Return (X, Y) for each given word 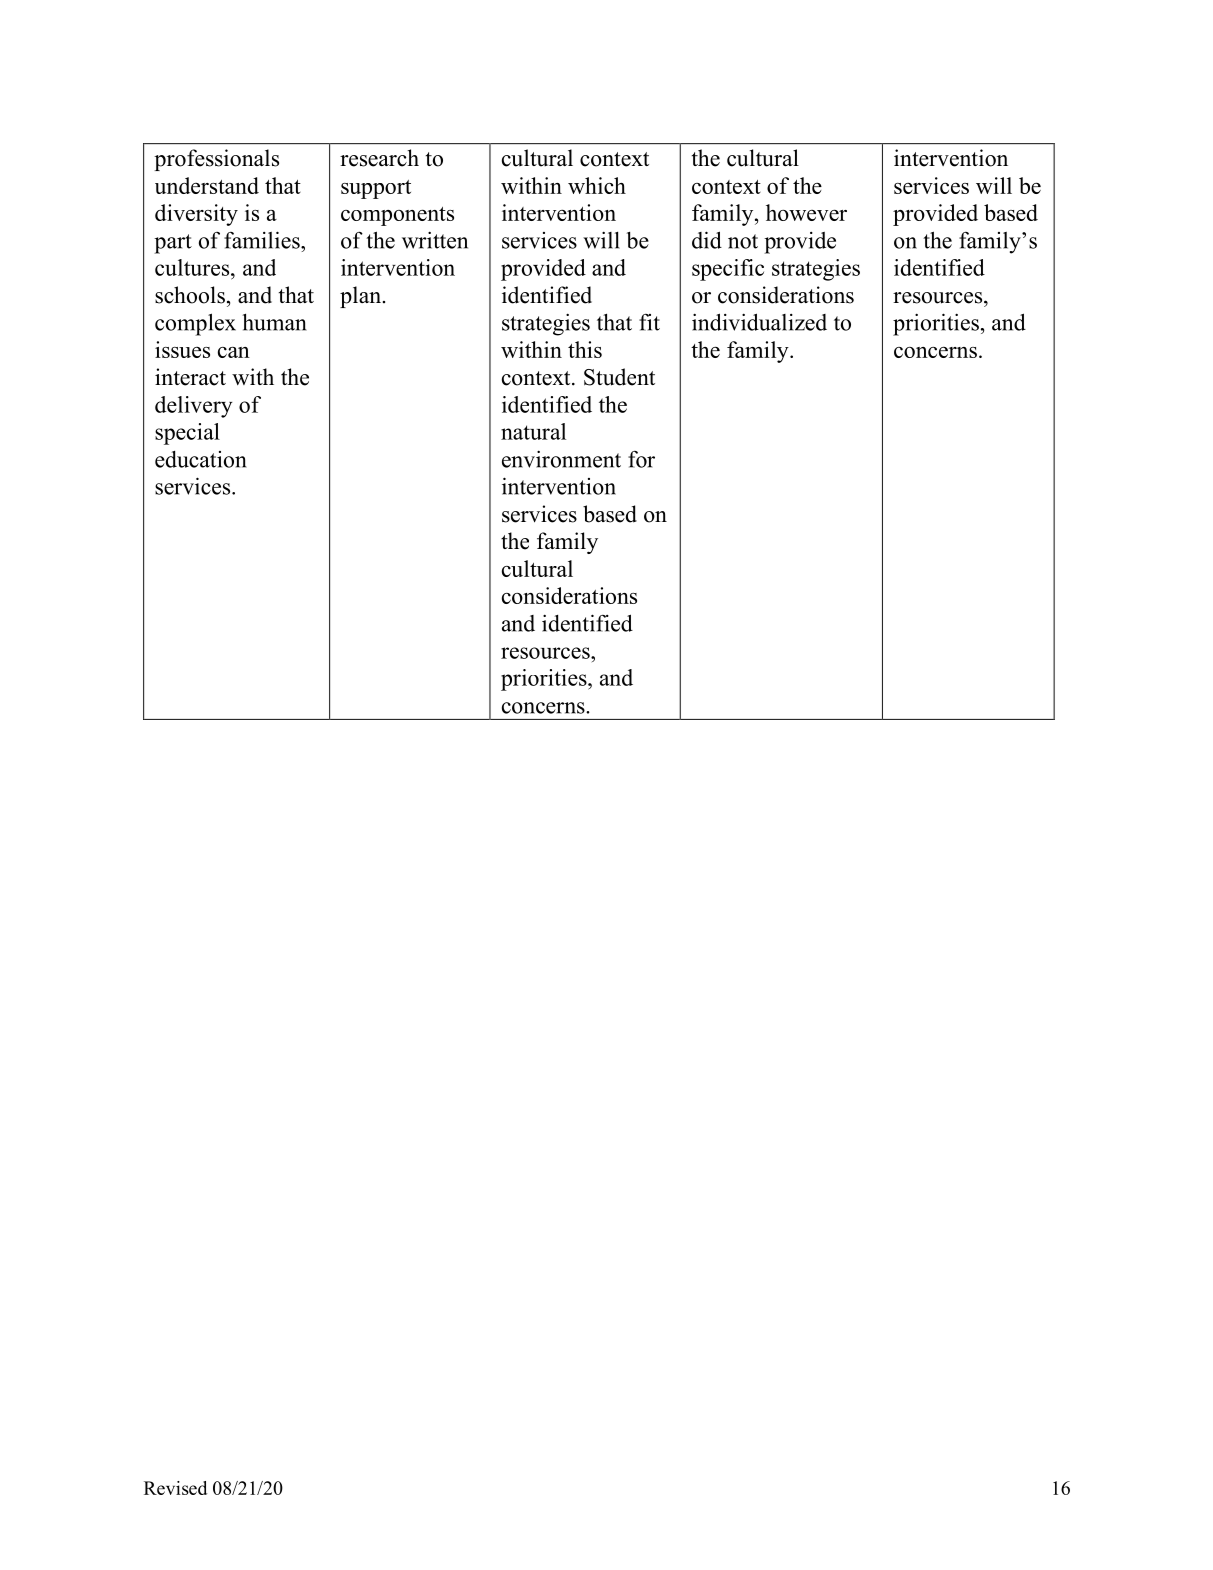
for (641, 459)
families (263, 240)
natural (533, 431)
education (201, 459)
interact (190, 377)
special (187, 434)
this (585, 349)
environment (561, 459)
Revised (175, 1488)
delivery (193, 407)
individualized (759, 322)
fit (649, 322)
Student (619, 377)
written (435, 240)
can (234, 352)
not (743, 241)
